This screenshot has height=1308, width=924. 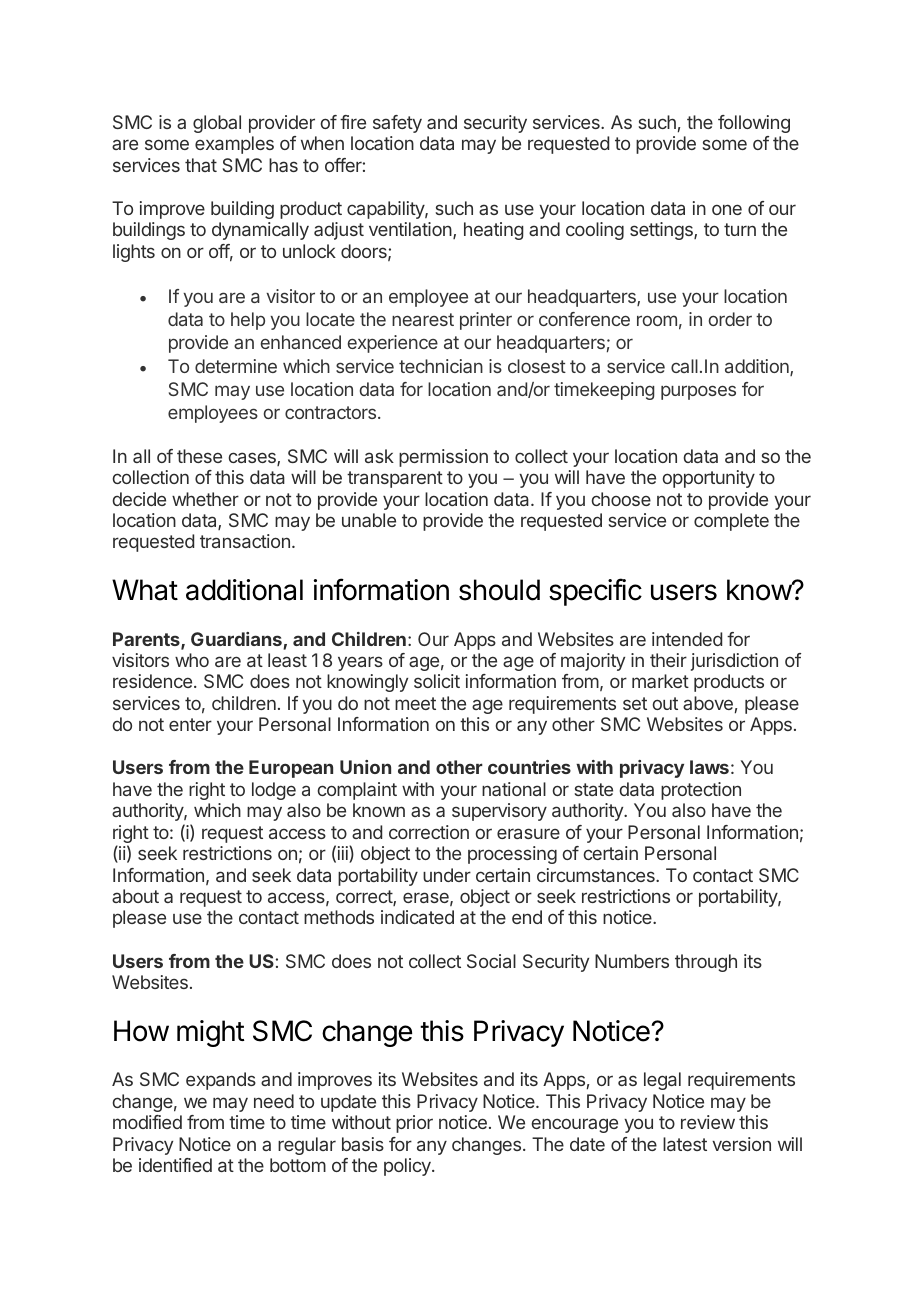 What do you see at coordinates (443, 458) in the screenshot?
I see `permission` at bounding box center [443, 458].
